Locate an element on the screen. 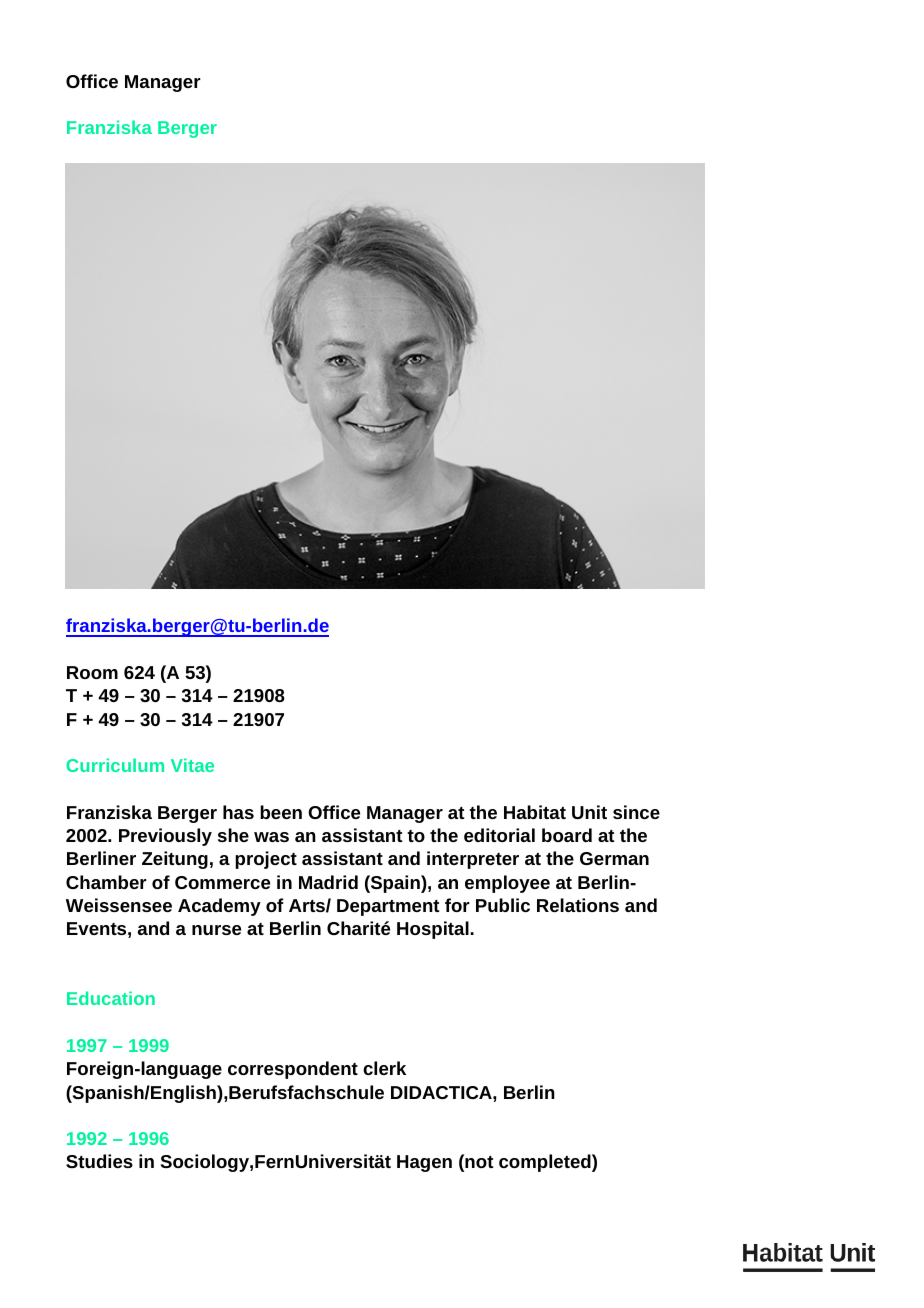 The width and height of the screenshot is (924, 1308). clerk is located at coordinates (384, 1068).
